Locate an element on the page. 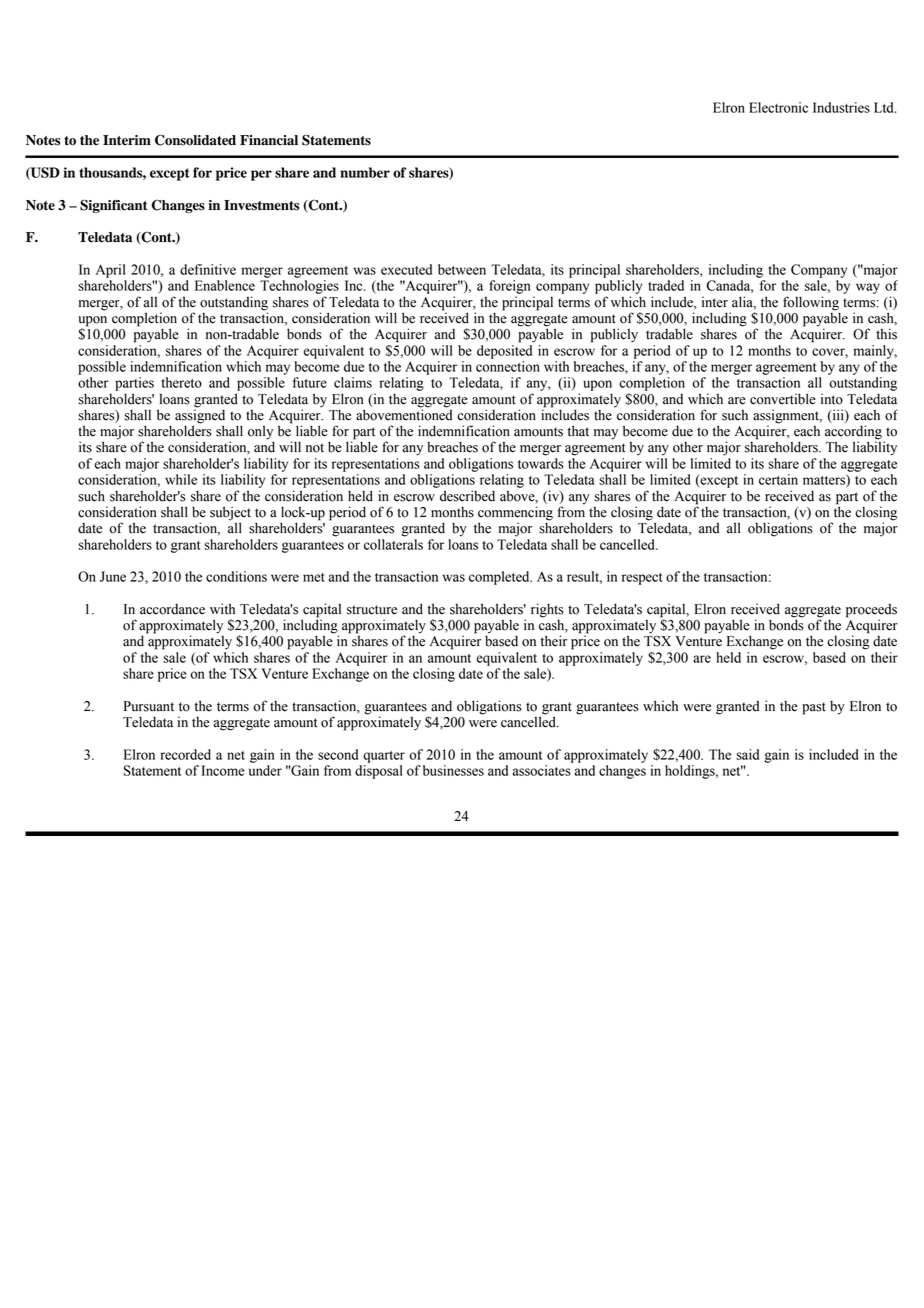 This page has height=1308, width=924. said is located at coordinates (747, 754).
